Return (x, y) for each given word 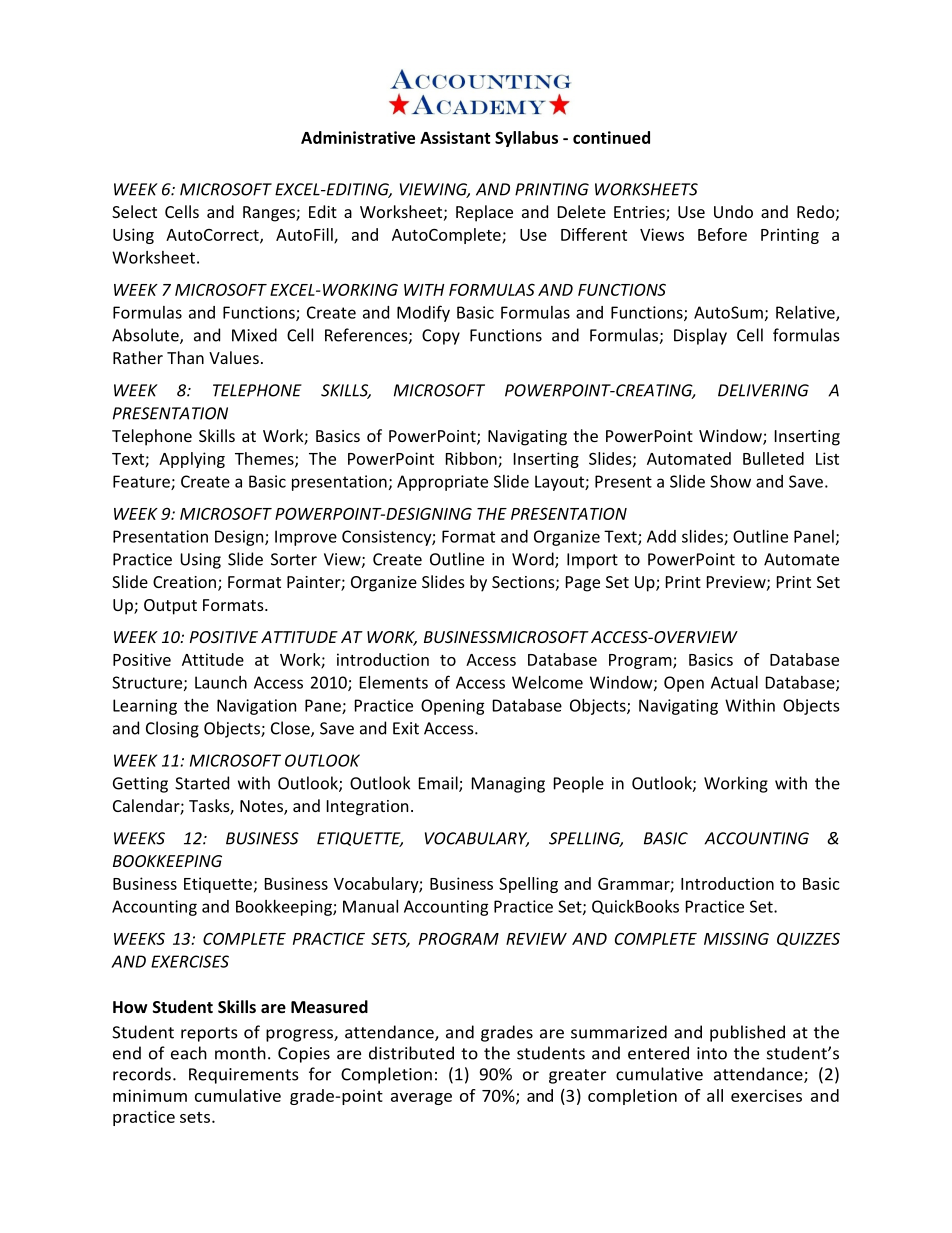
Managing (508, 785)
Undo (733, 211)
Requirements (244, 1076)
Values (234, 357)
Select (134, 211)
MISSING (736, 938)
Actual (734, 682)
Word (534, 560)
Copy (441, 337)
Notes (262, 807)
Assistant (455, 137)
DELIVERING (763, 390)
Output (170, 607)
